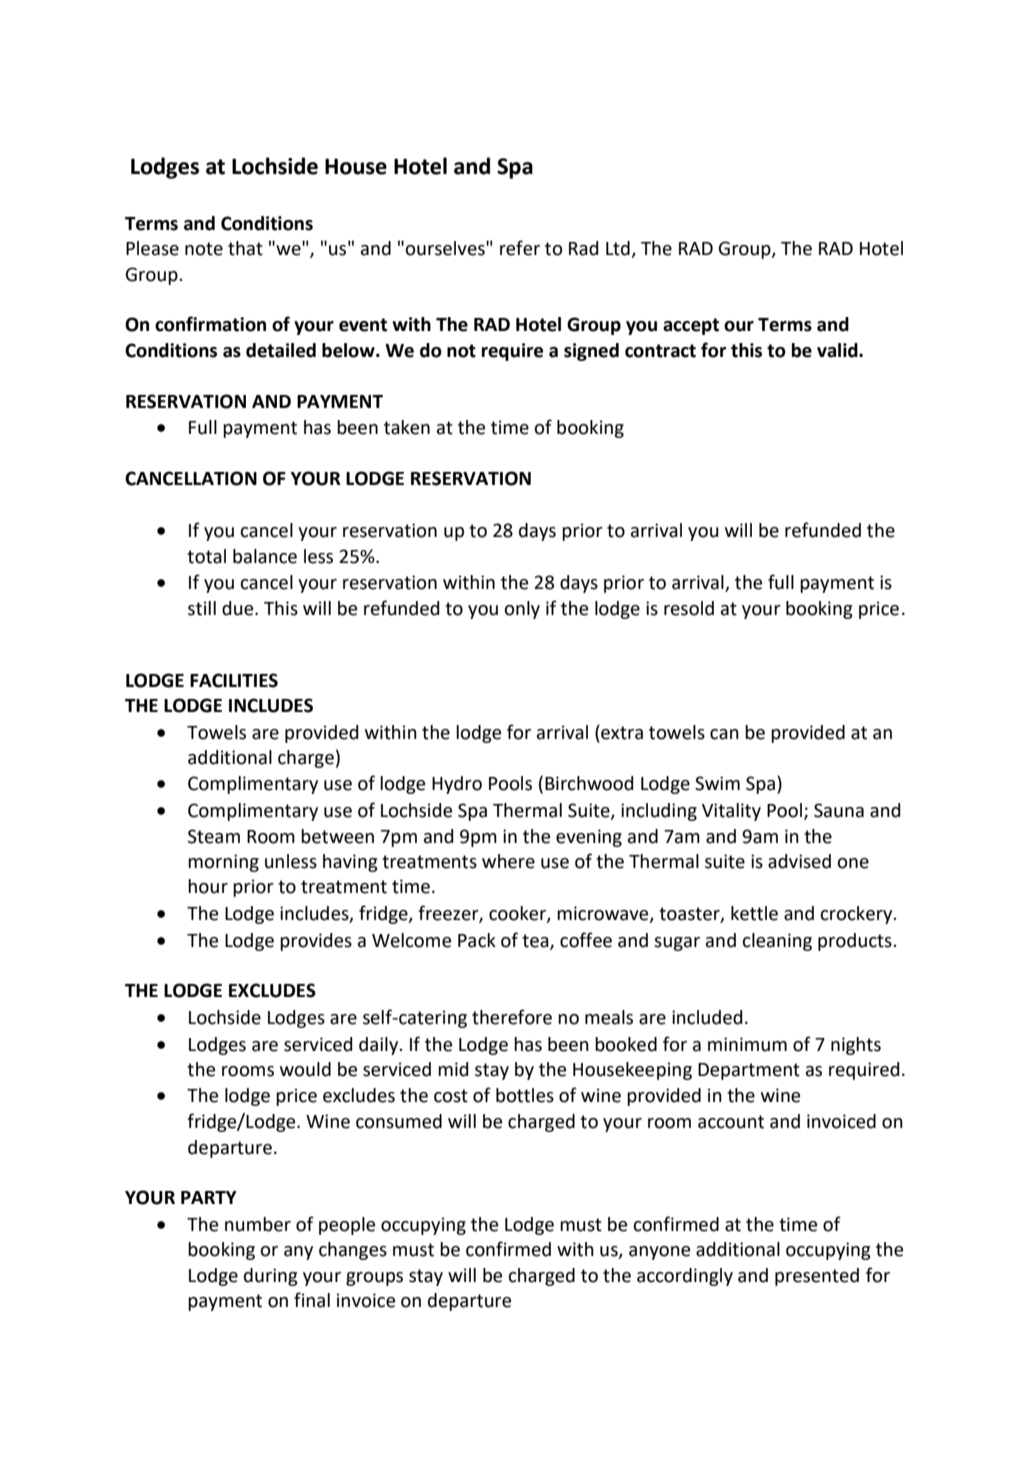 The height and width of the screenshot is (1462, 1034). Describe the element at coordinates (691, 326) in the screenshot. I see `accept` at that location.
